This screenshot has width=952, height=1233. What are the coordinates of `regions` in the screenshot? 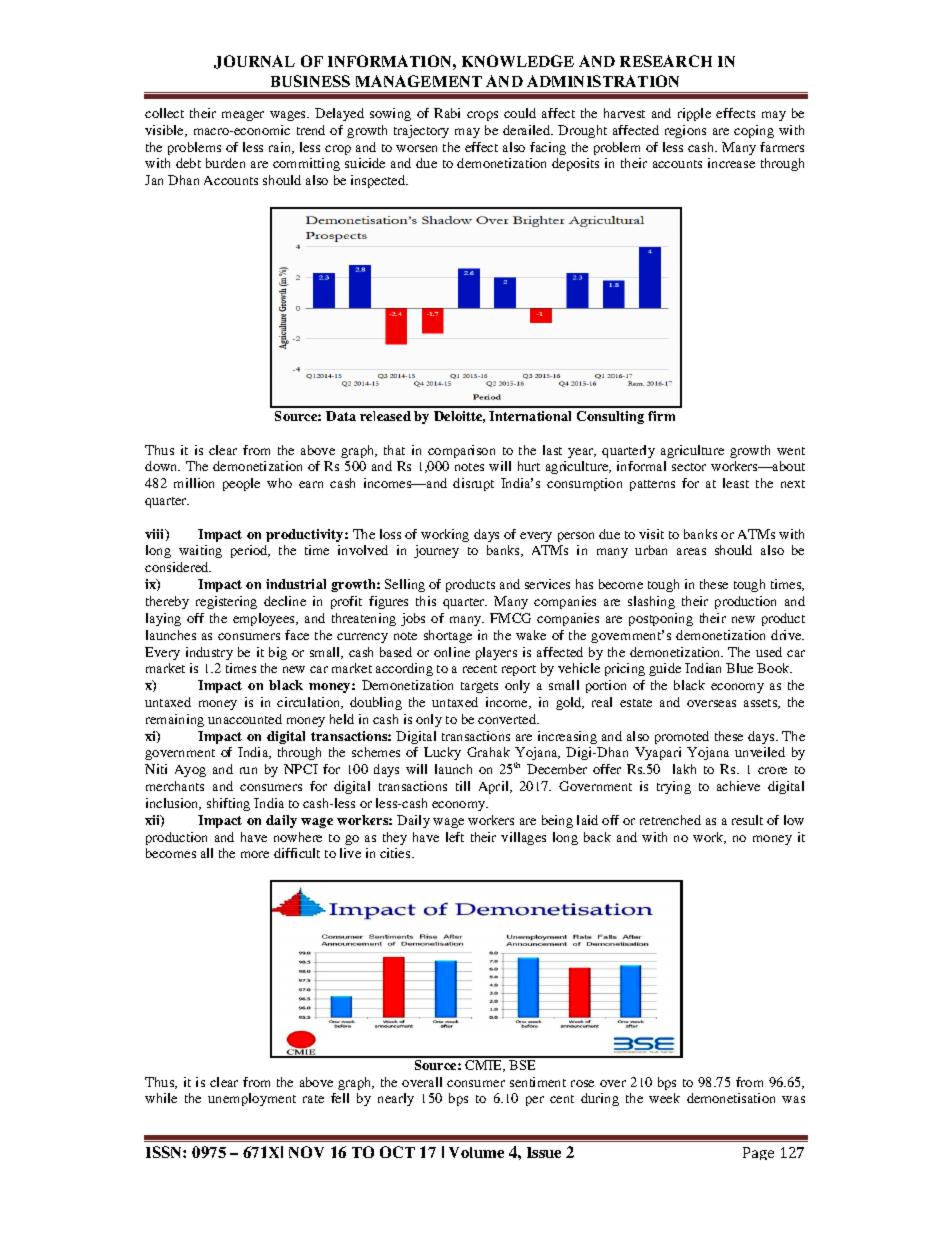 It's located at (685, 131).
